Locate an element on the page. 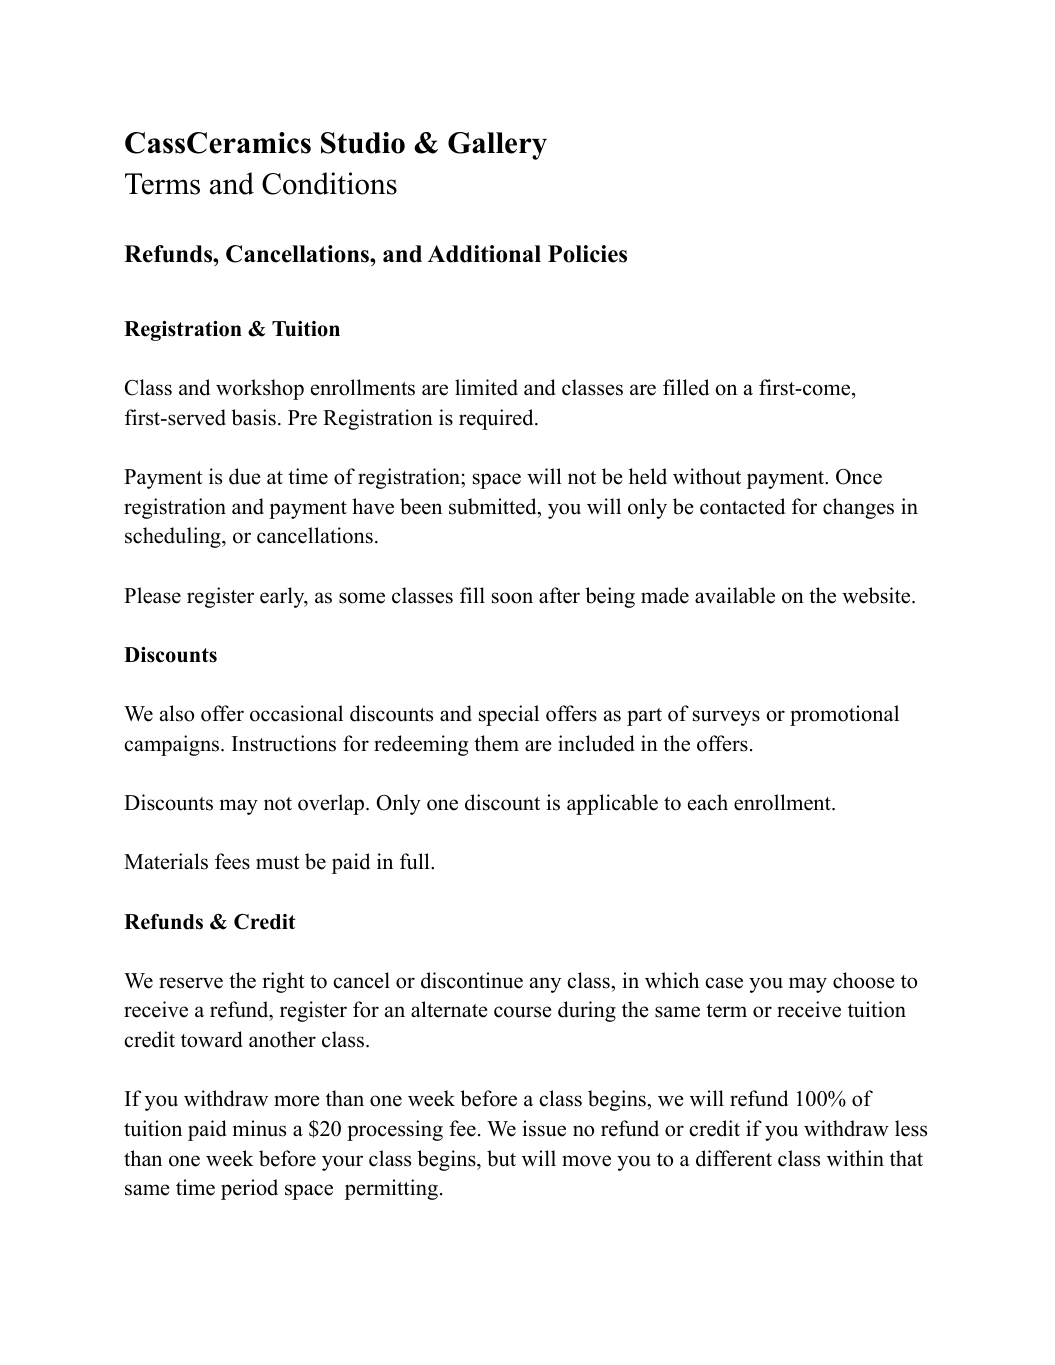  Once is located at coordinates (859, 477).
